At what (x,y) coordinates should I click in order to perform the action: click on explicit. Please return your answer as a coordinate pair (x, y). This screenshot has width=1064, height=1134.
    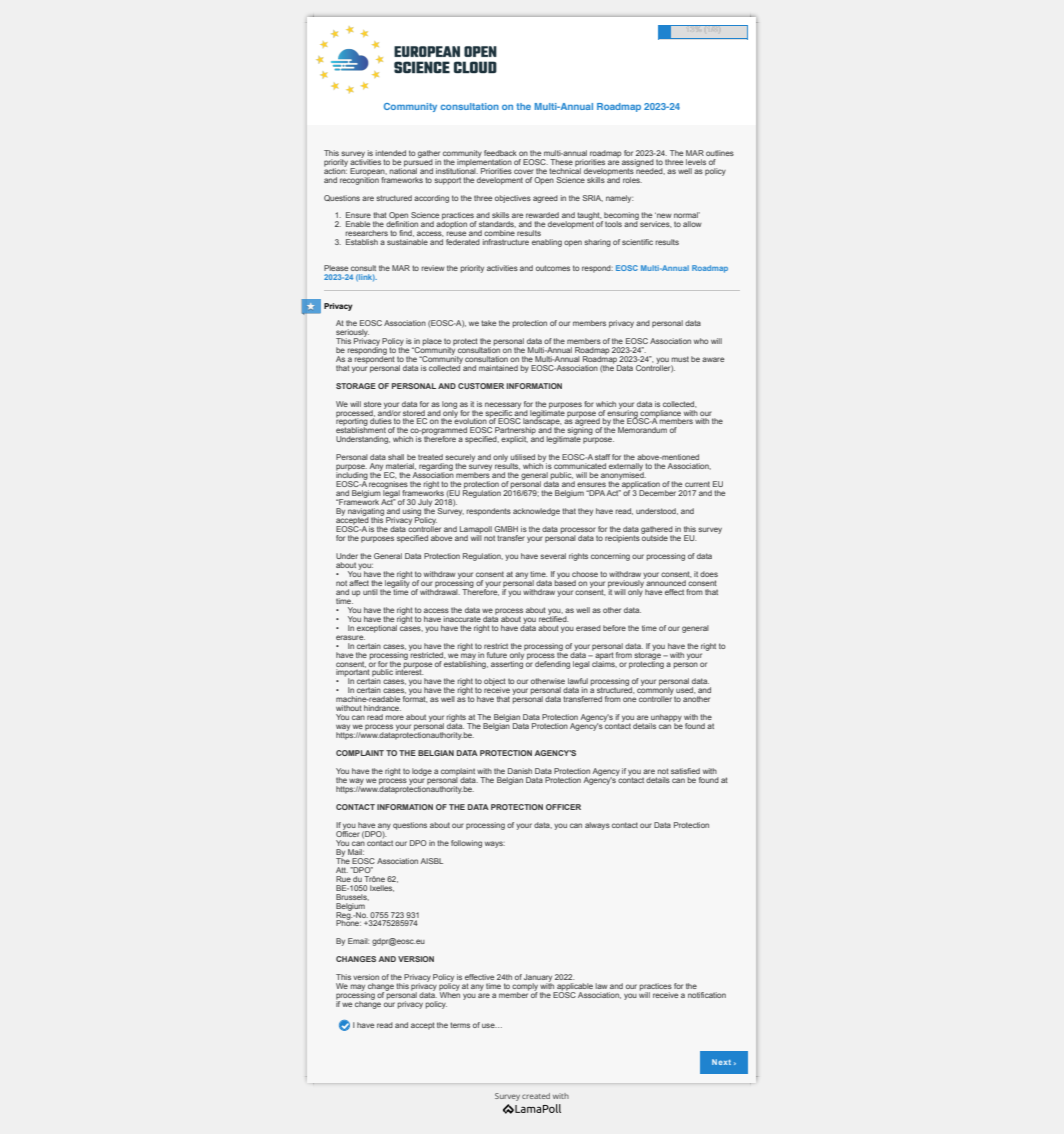
    Looking at the image, I should click on (514, 440).
